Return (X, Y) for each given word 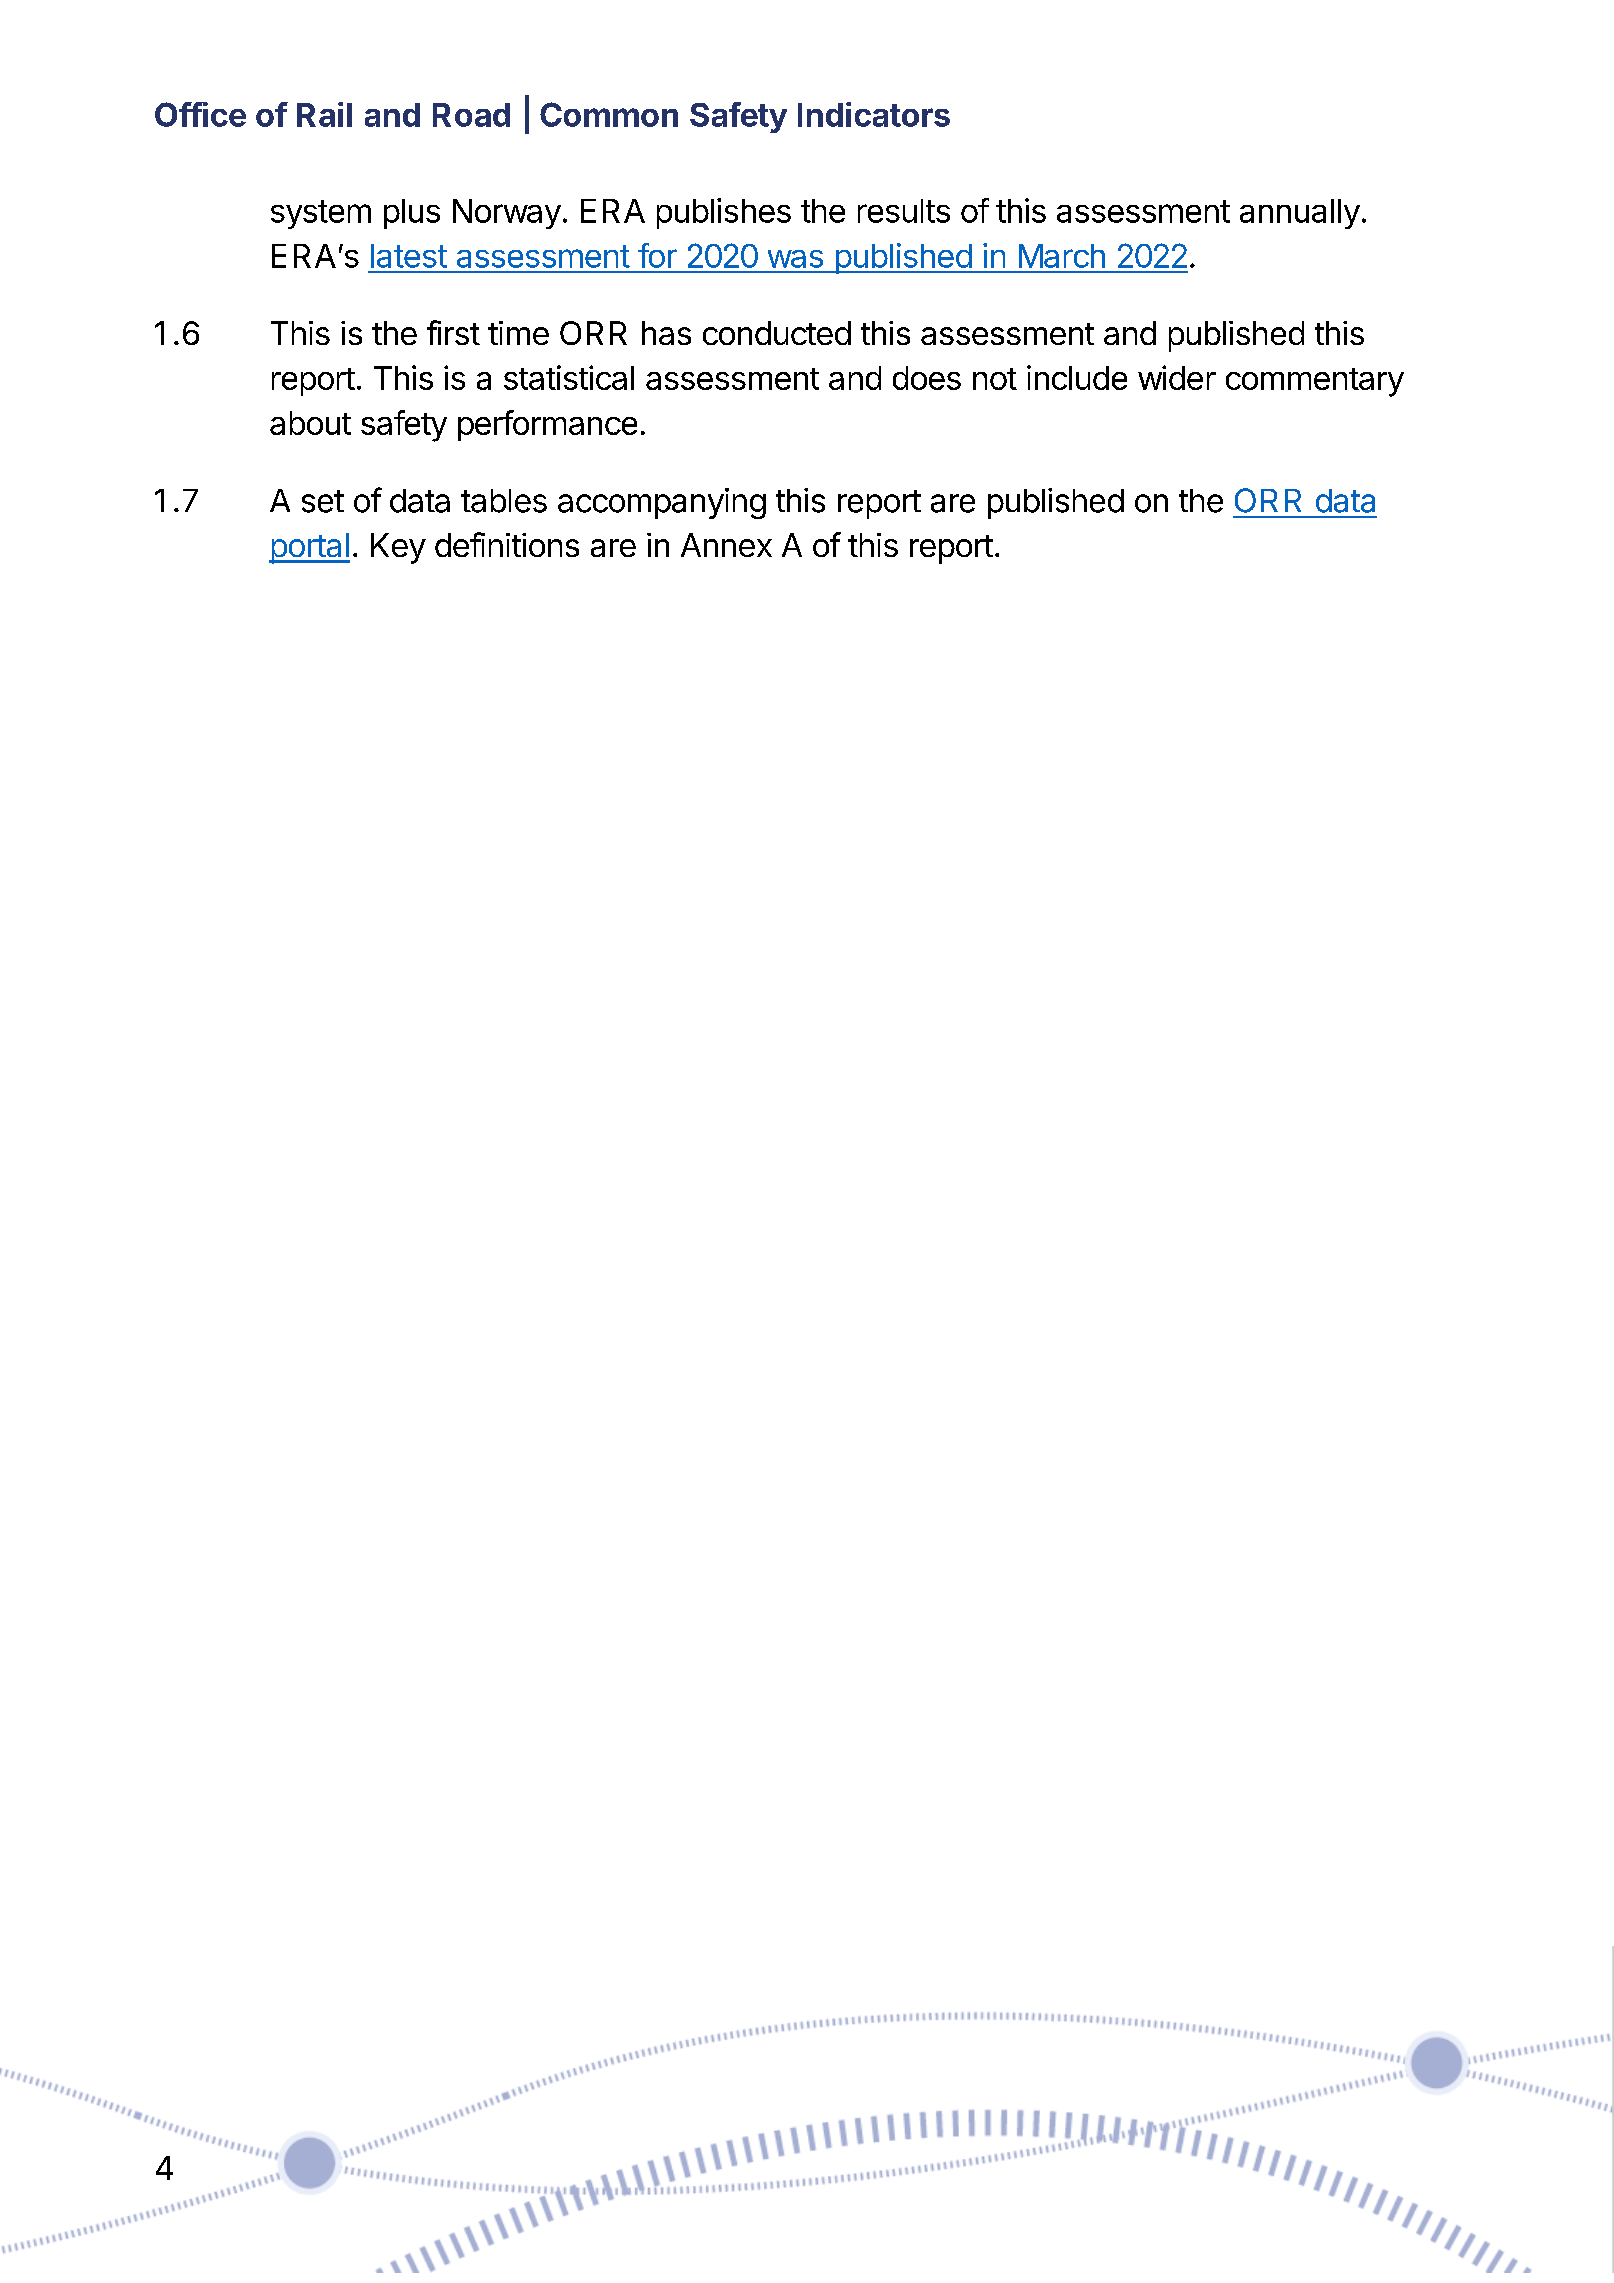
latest (409, 256)
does (927, 378)
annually (1300, 214)
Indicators (874, 114)
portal (309, 548)
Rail (324, 114)
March (1062, 256)
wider (1177, 377)
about (310, 423)
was (795, 259)
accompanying (662, 503)
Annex (726, 545)
